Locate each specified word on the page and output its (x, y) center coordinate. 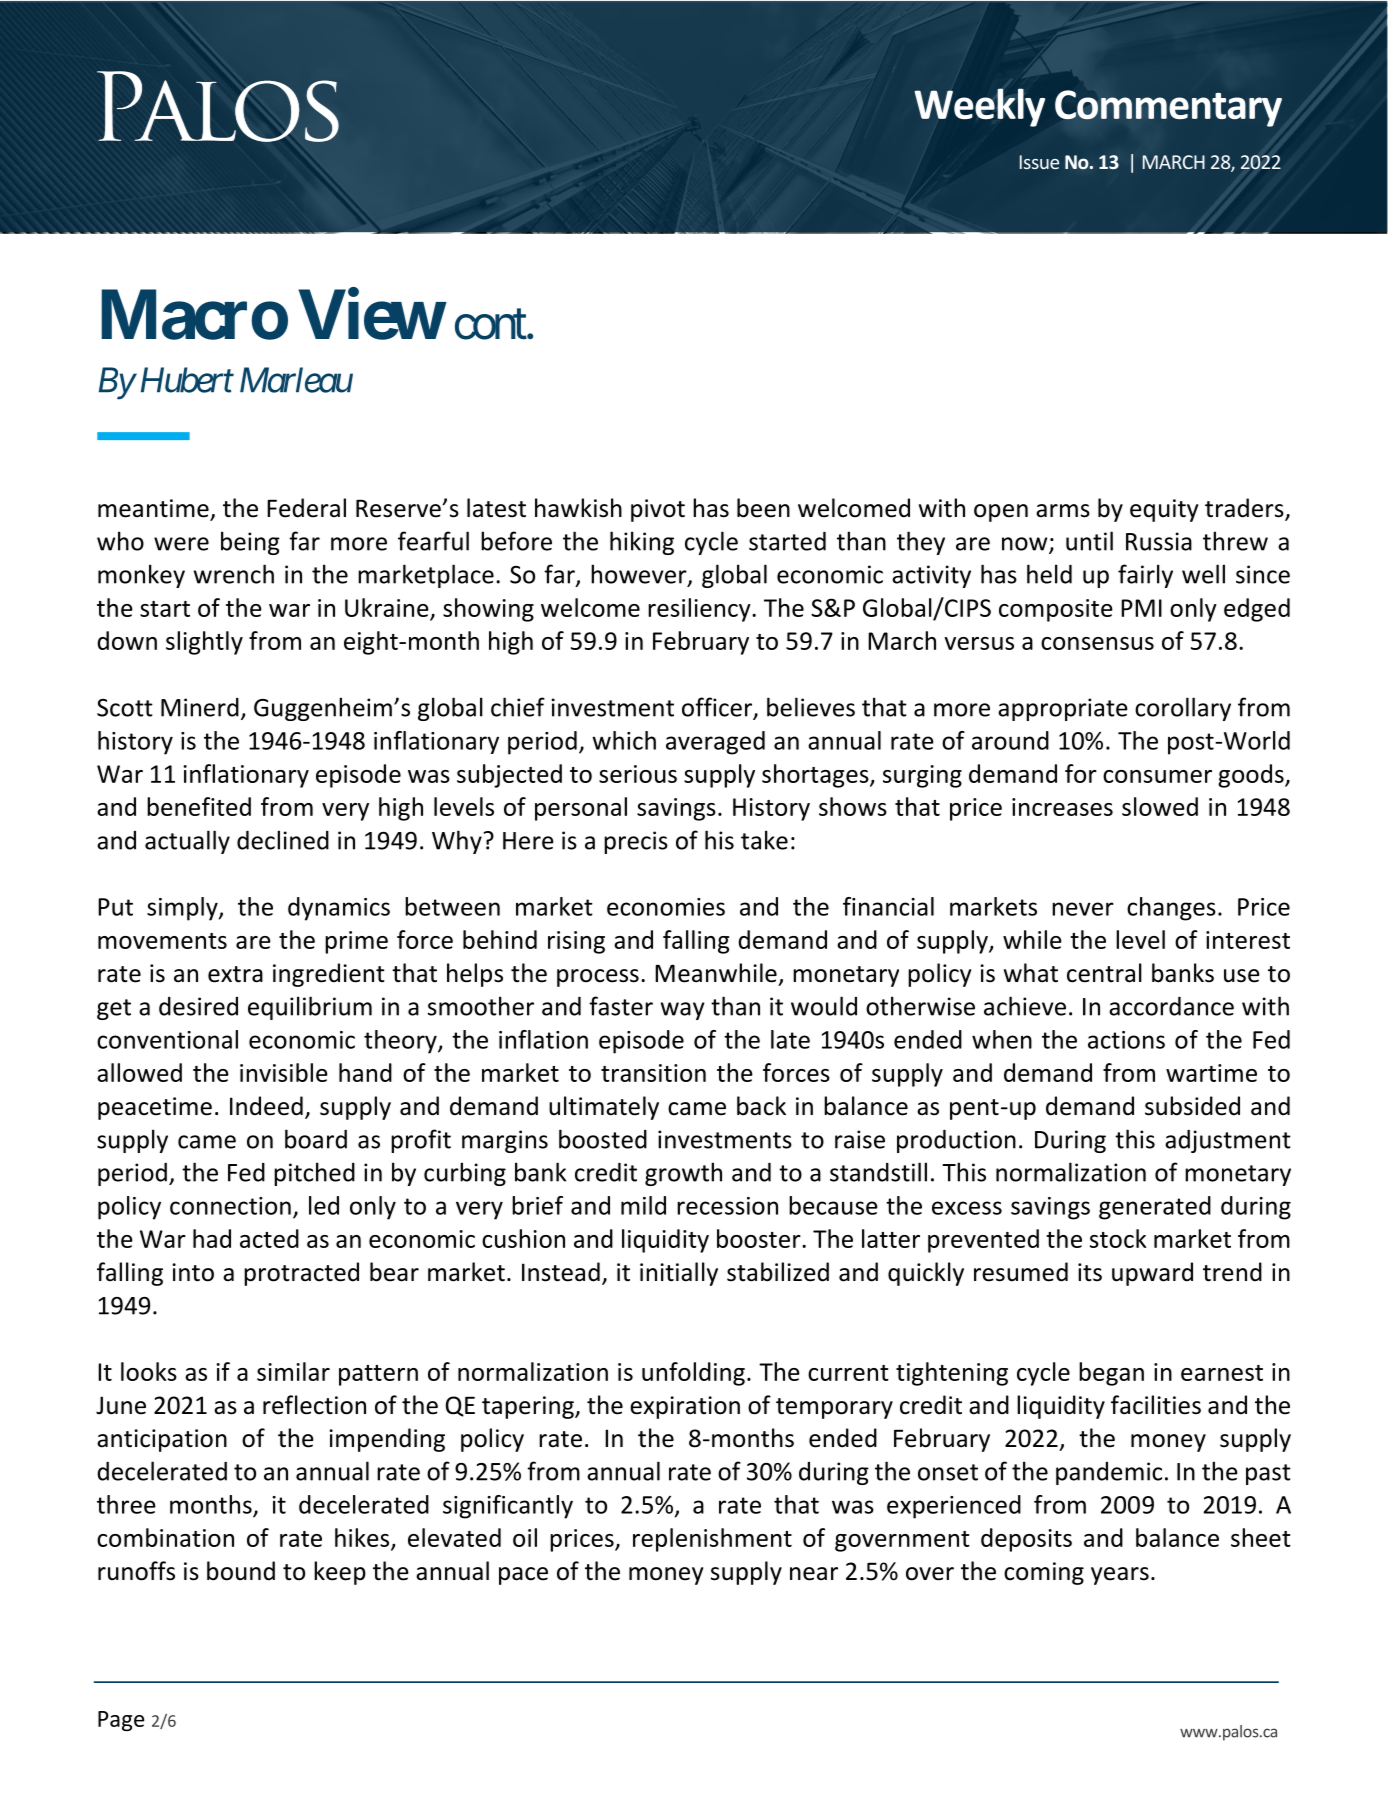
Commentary (1168, 108)
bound (241, 1571)
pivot (658, 510)
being (250, 543)
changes (1171, 909)
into (193, 1272)
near (814, 1574)
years (1120, 1576)
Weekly (979, 107)
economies (666, 907)
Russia (1159, 541)
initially (679, 1274)
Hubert (187, 380)
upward (1152, 1274)
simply (183, 909)
